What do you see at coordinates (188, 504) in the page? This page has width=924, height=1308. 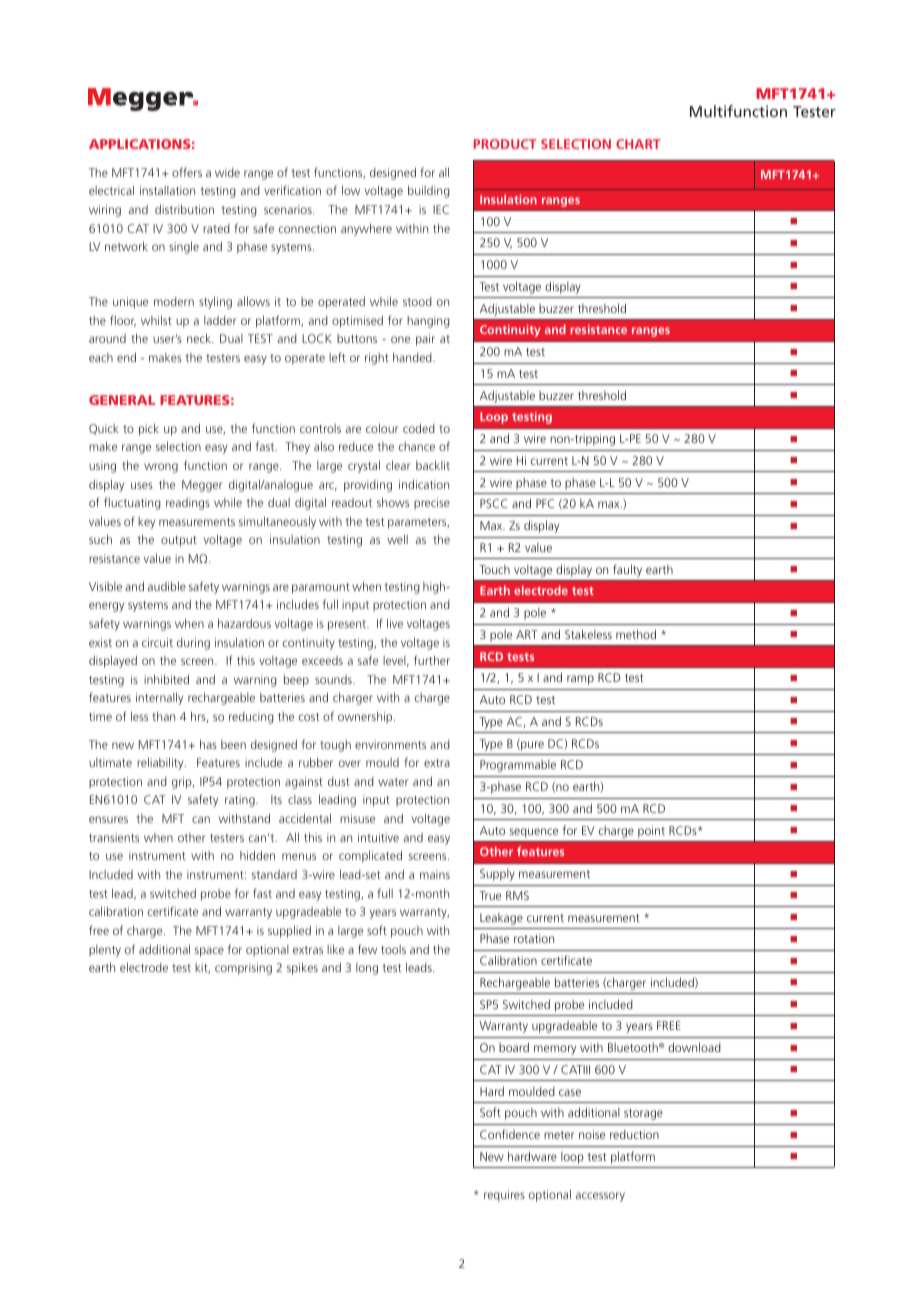 I see `readings` at bounding box center [188, 504].
